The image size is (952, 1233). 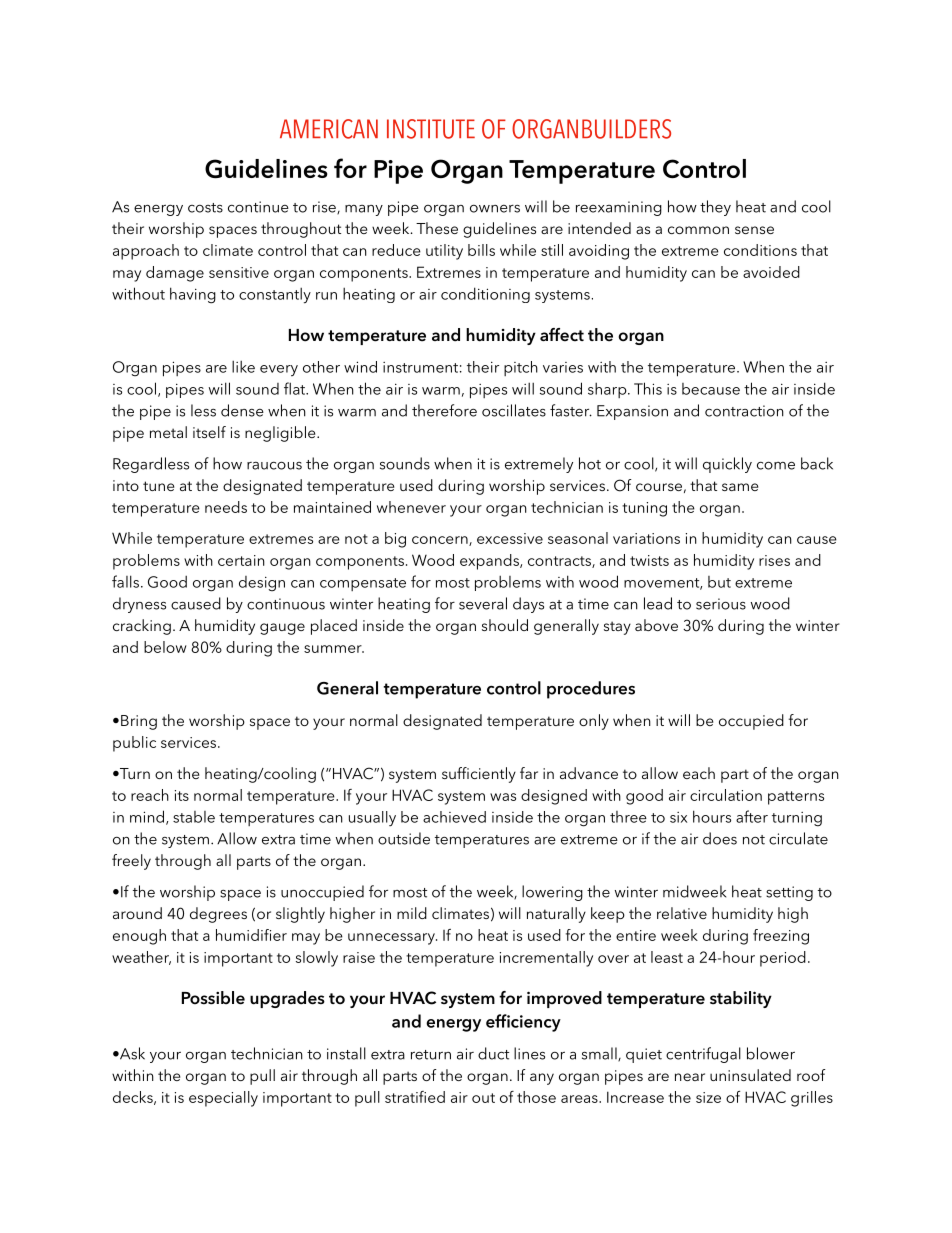 I want to click on several, so click(x=483, y=603).
